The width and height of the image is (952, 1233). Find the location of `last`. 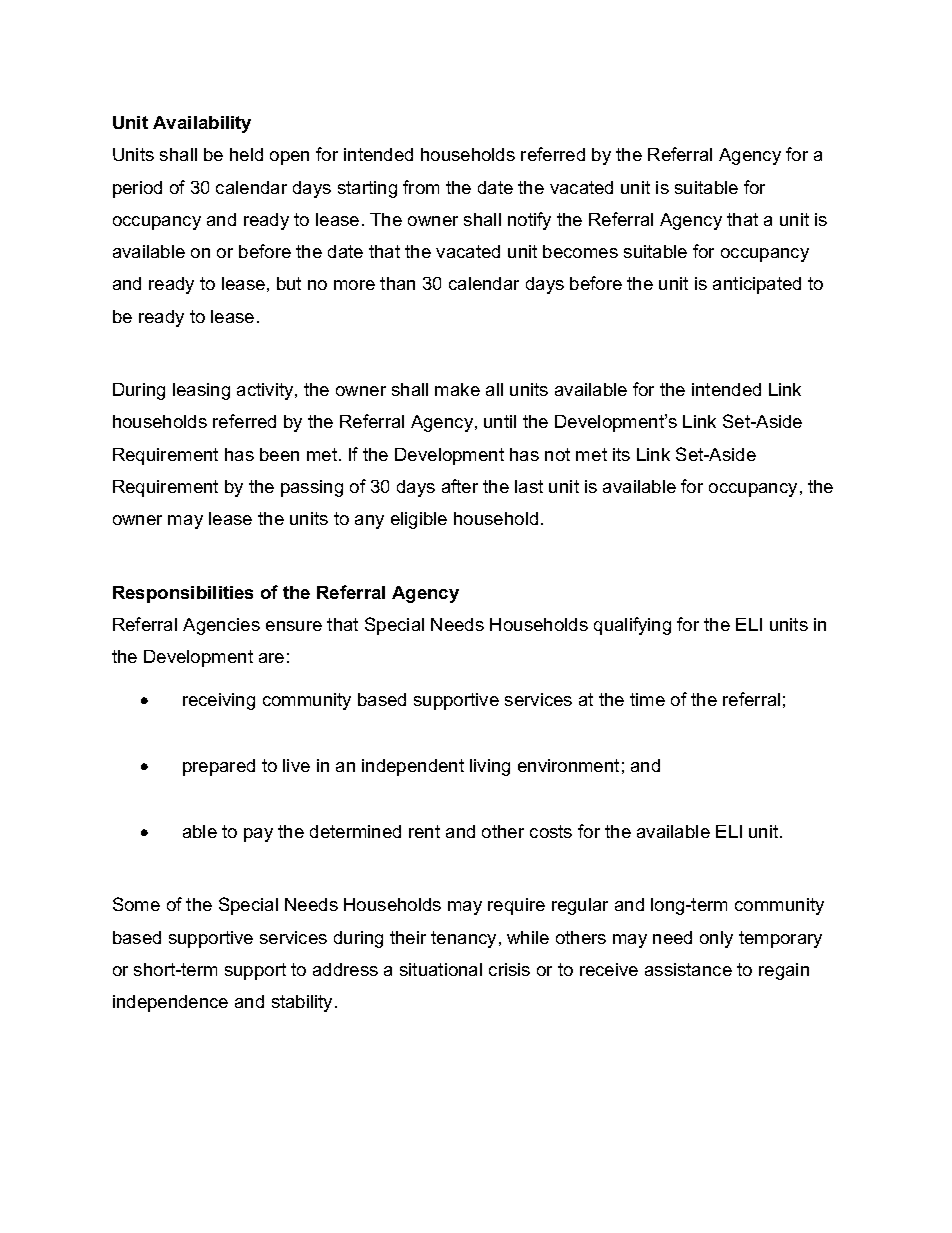

last is located at coordinates (529, 486).
